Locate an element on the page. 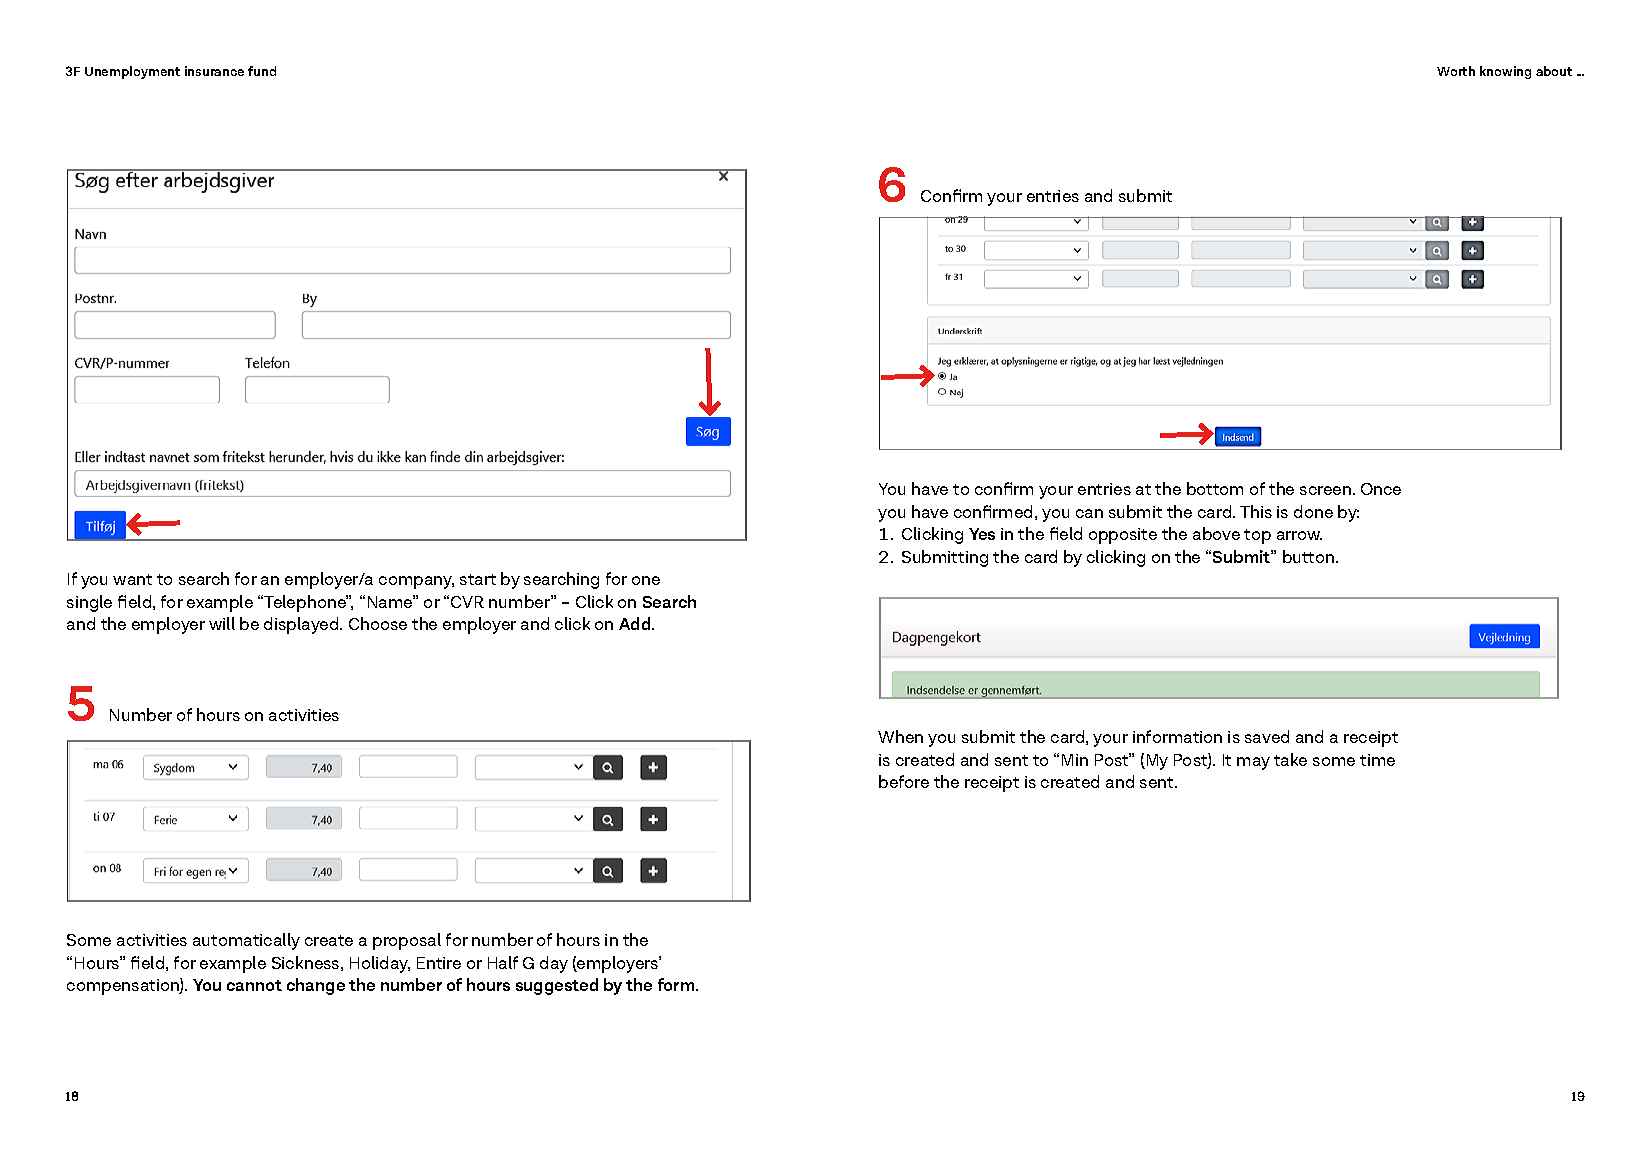  automatically is located at coordinates (246, 941).
